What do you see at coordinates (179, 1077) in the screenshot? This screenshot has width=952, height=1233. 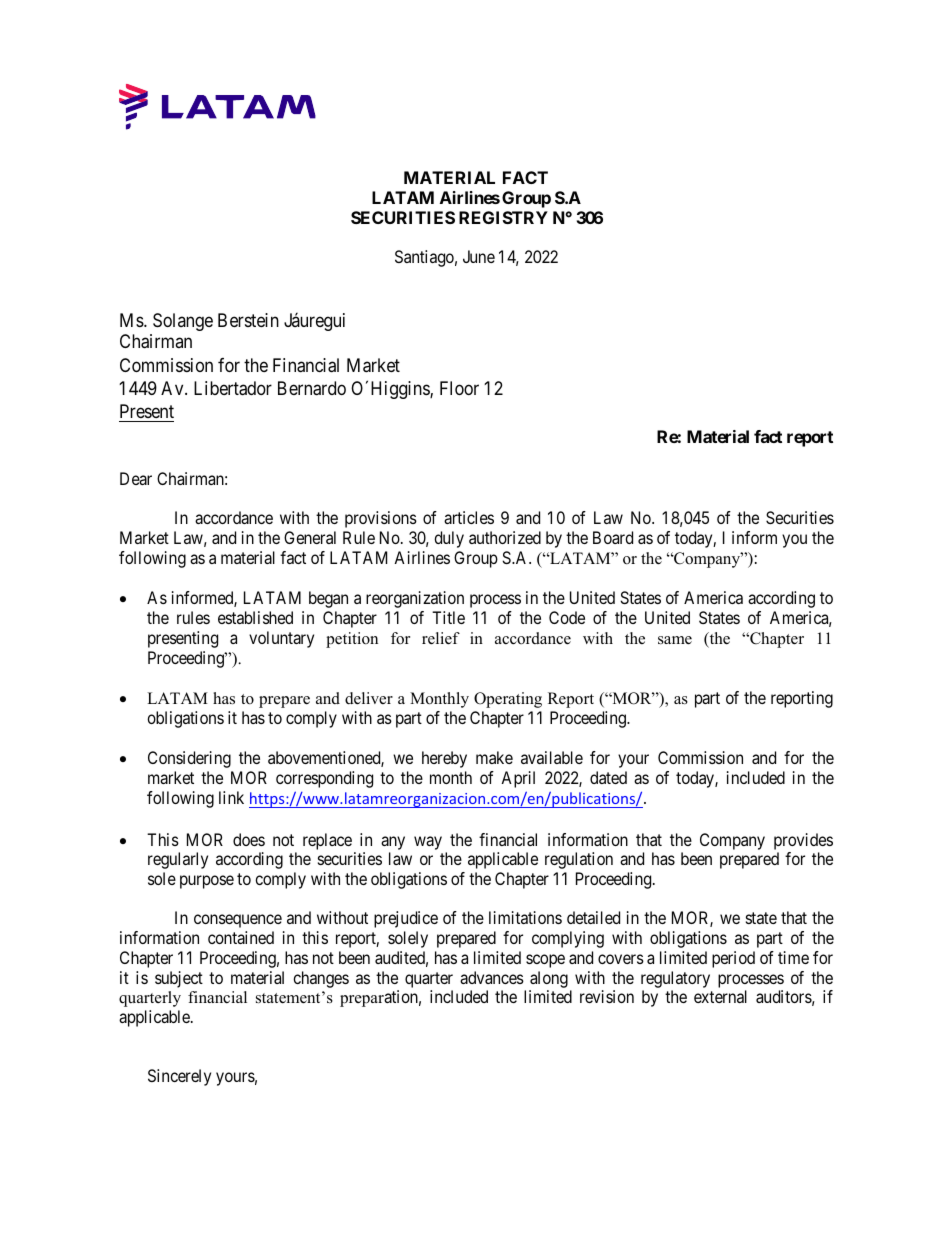 I see `Sincerely` at bounding box center [179, 1077].
